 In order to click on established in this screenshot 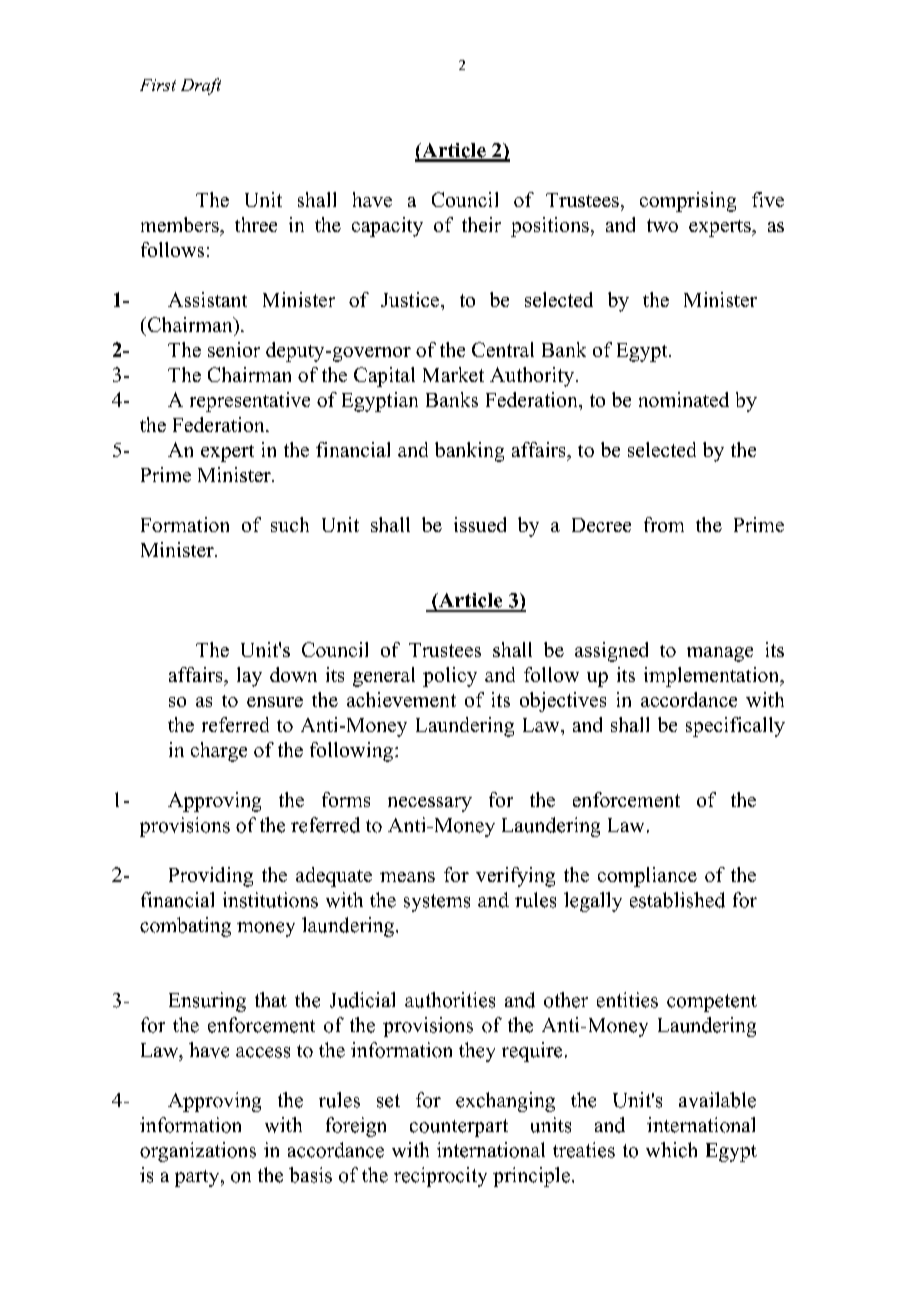, I will do `click(677, 900)`.
